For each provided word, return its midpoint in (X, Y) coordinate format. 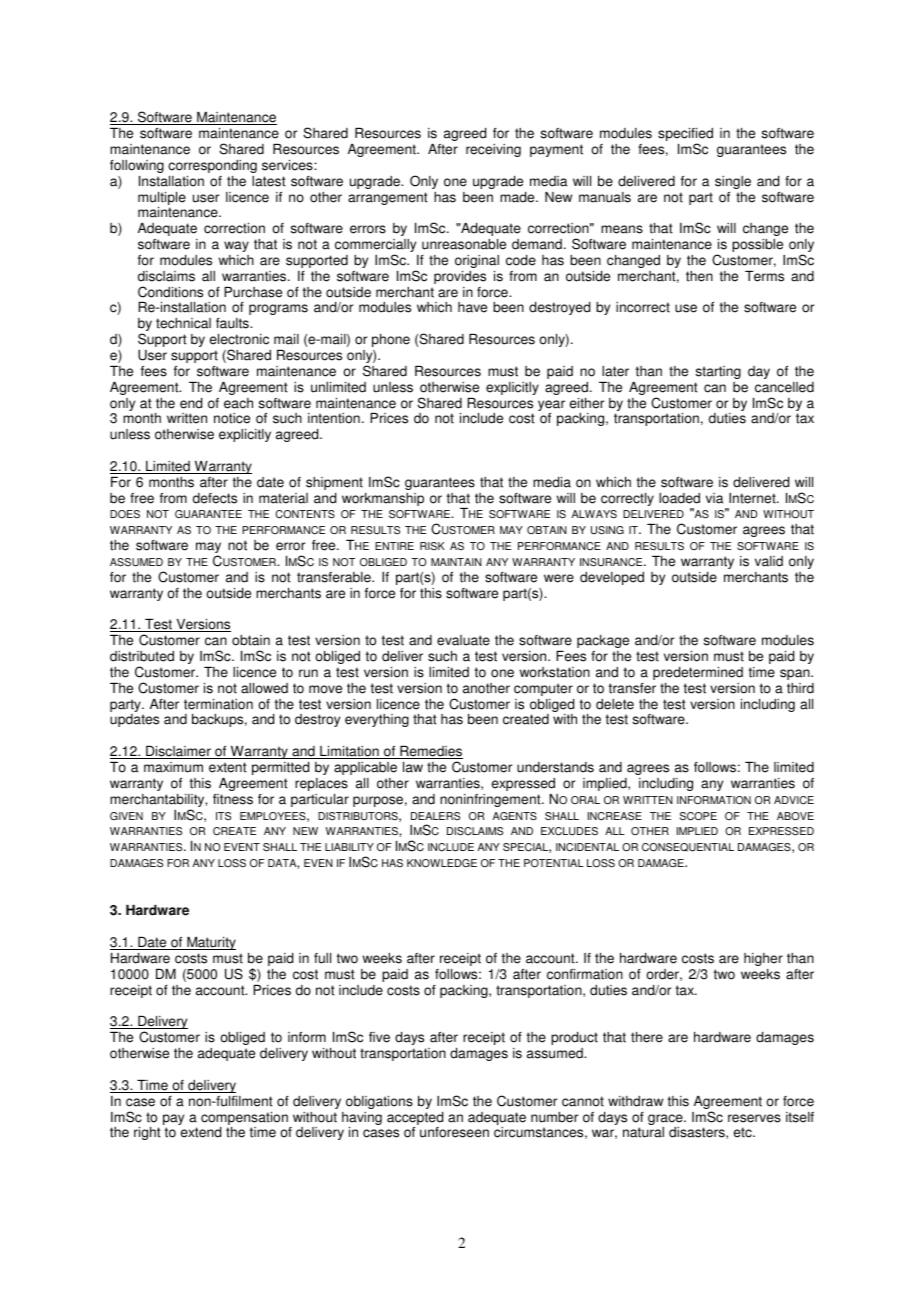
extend (201, 1132)
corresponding (212, 166)
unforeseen (454, 1132)
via (714, 498)
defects (215, 498)
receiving (493, 150)
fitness (233, 799)
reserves (754, 1118)
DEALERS (435, 816)
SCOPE (698, 816)
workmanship (383, 499)
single (733, 182)
